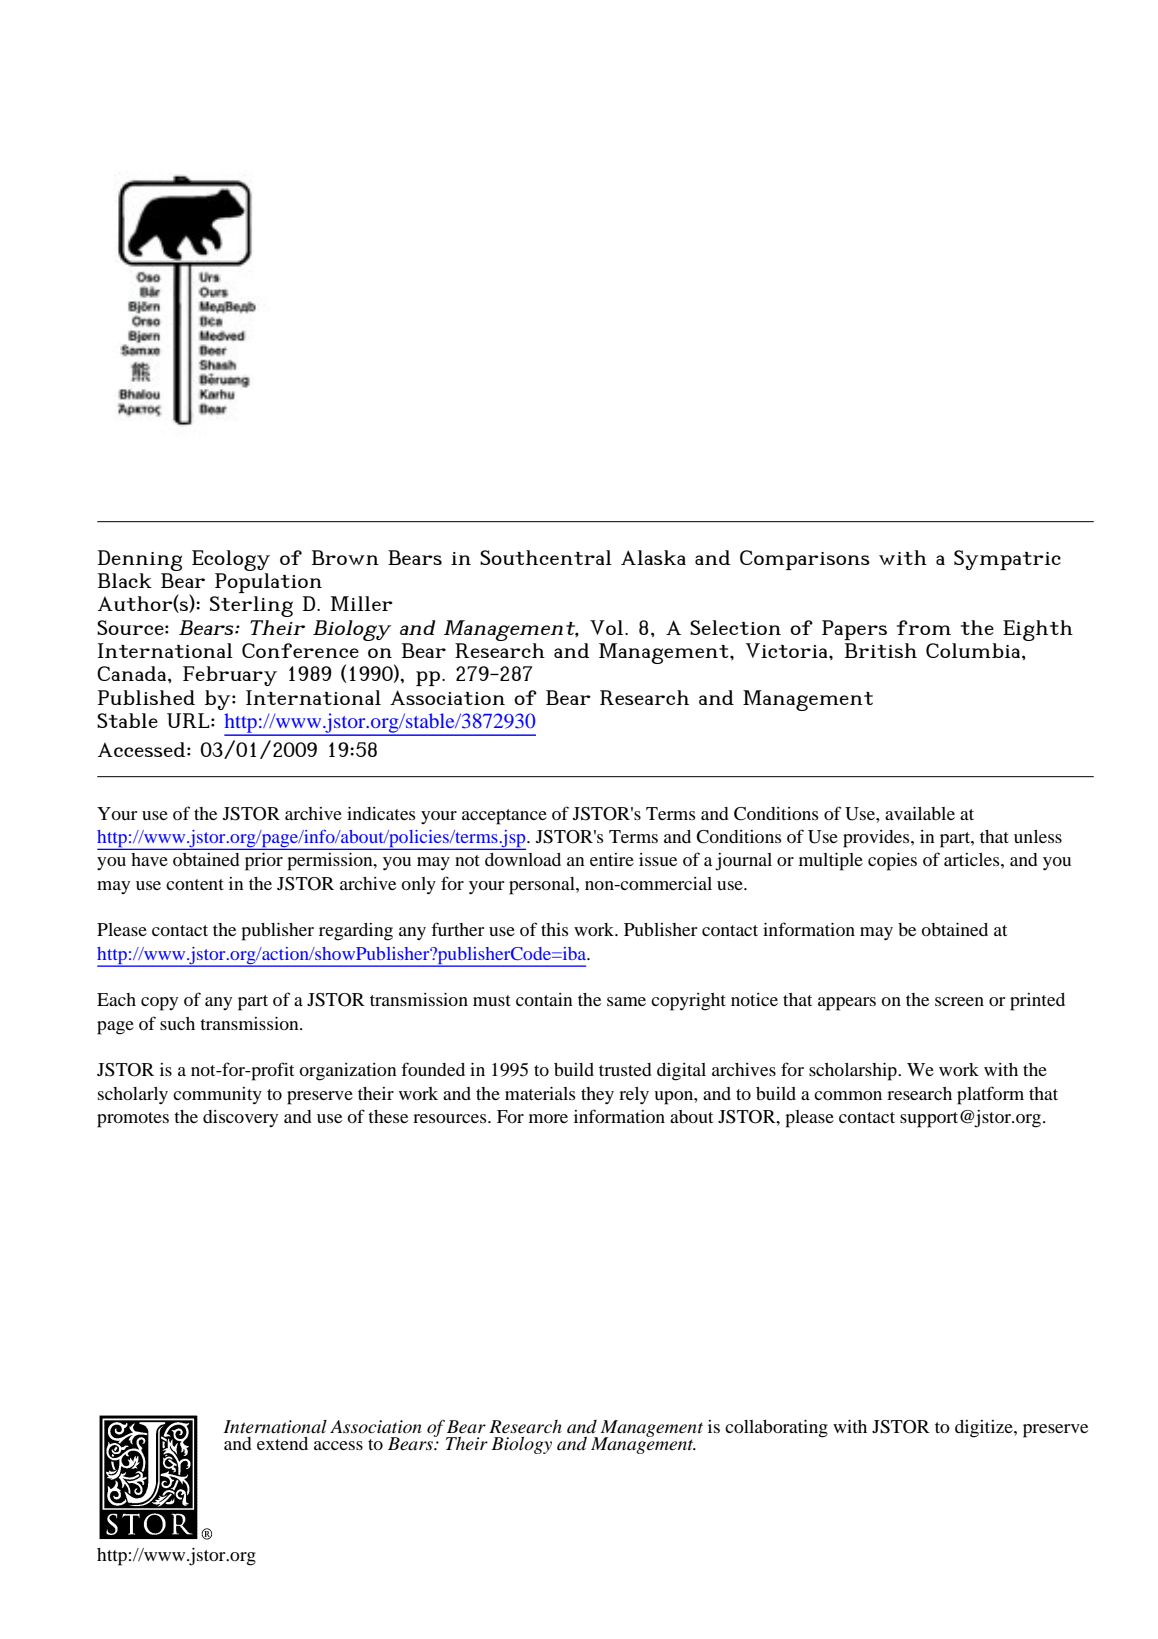  I want to click on prior, so click(264, 861).
